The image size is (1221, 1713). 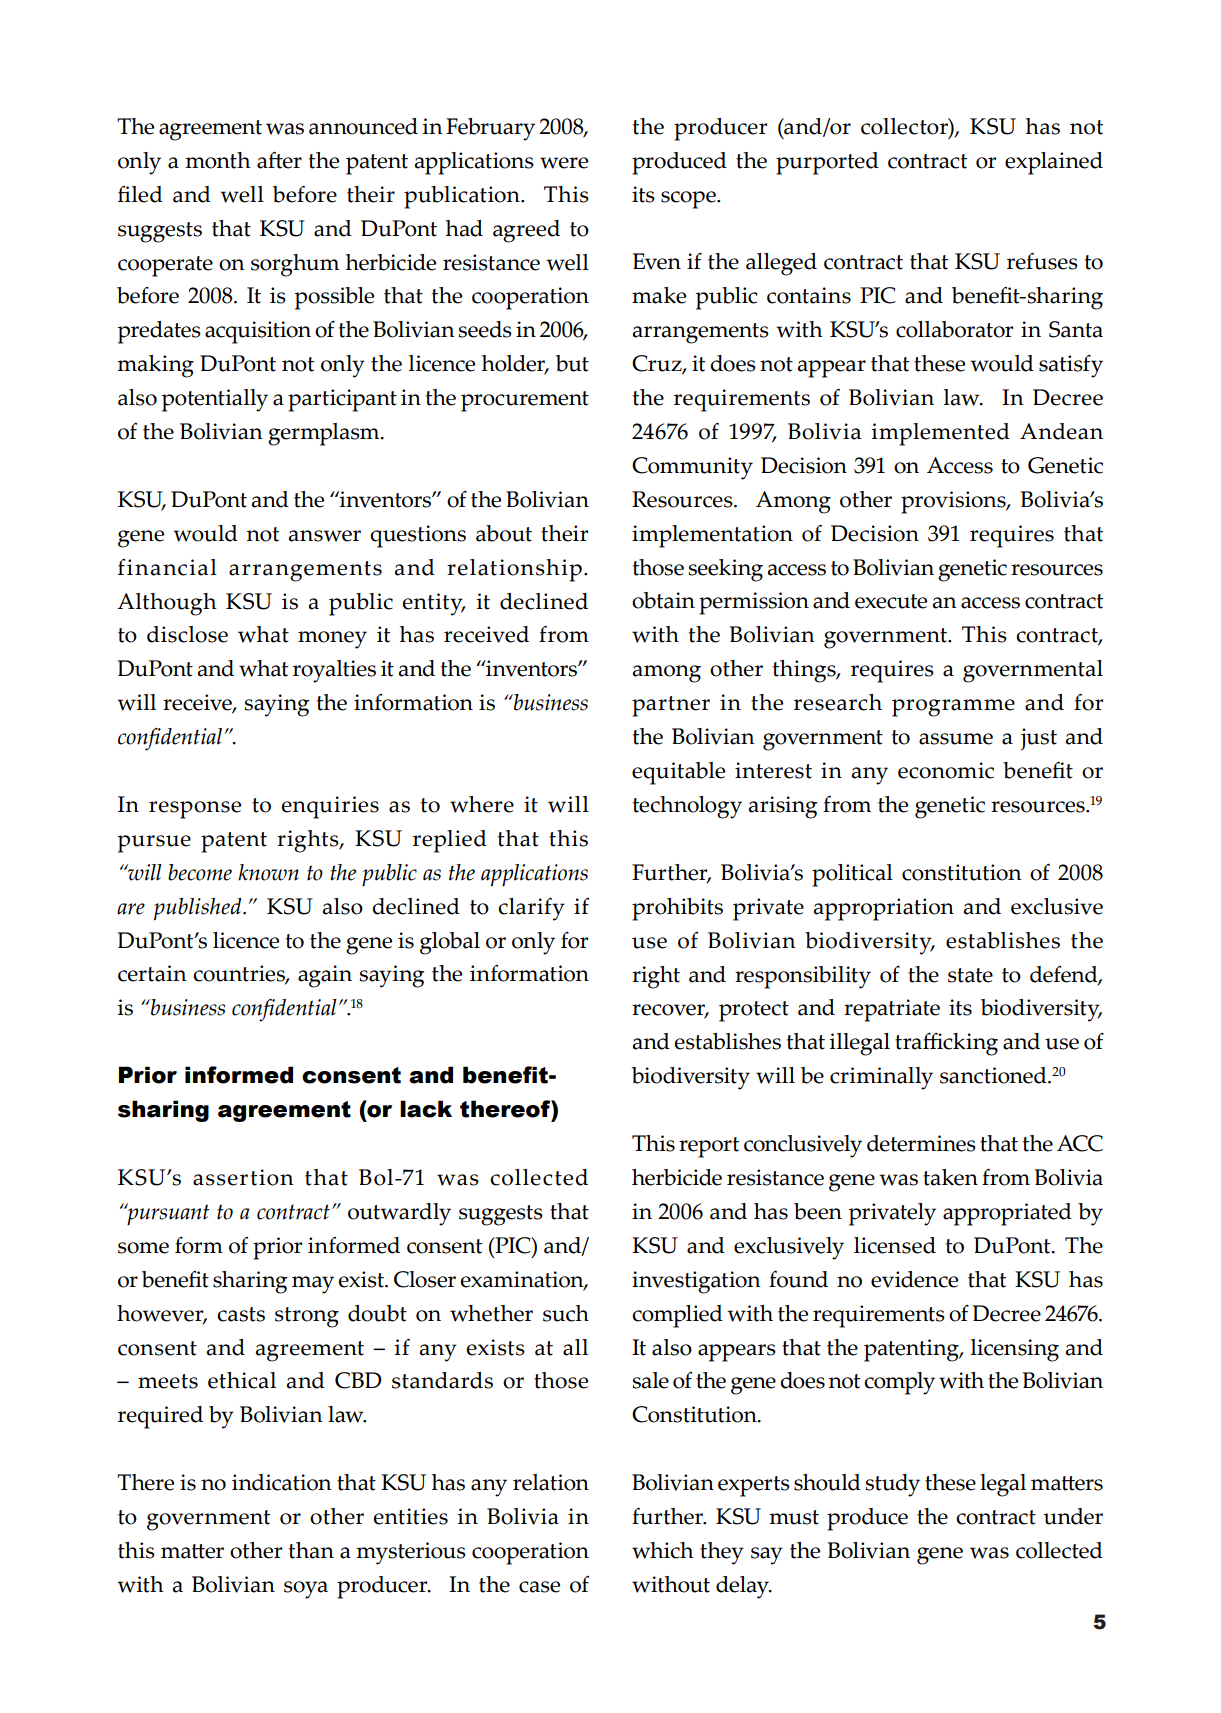 What do you see at coordinates (950, 1177) in the screenshot?
I see `taken` at bounding box center [950, 1177].
